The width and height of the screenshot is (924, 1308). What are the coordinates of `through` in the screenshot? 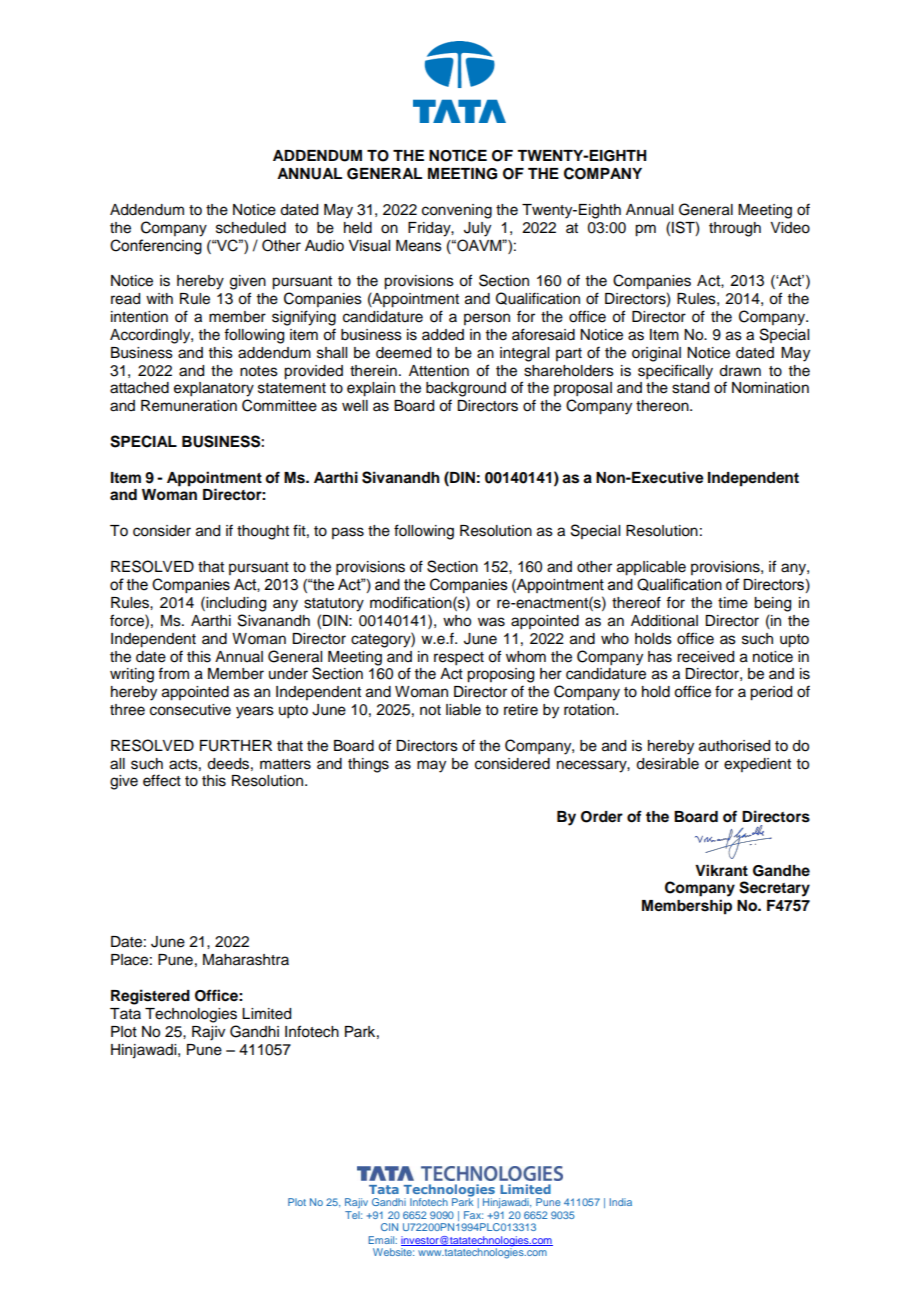 It's located at (735, 229).
